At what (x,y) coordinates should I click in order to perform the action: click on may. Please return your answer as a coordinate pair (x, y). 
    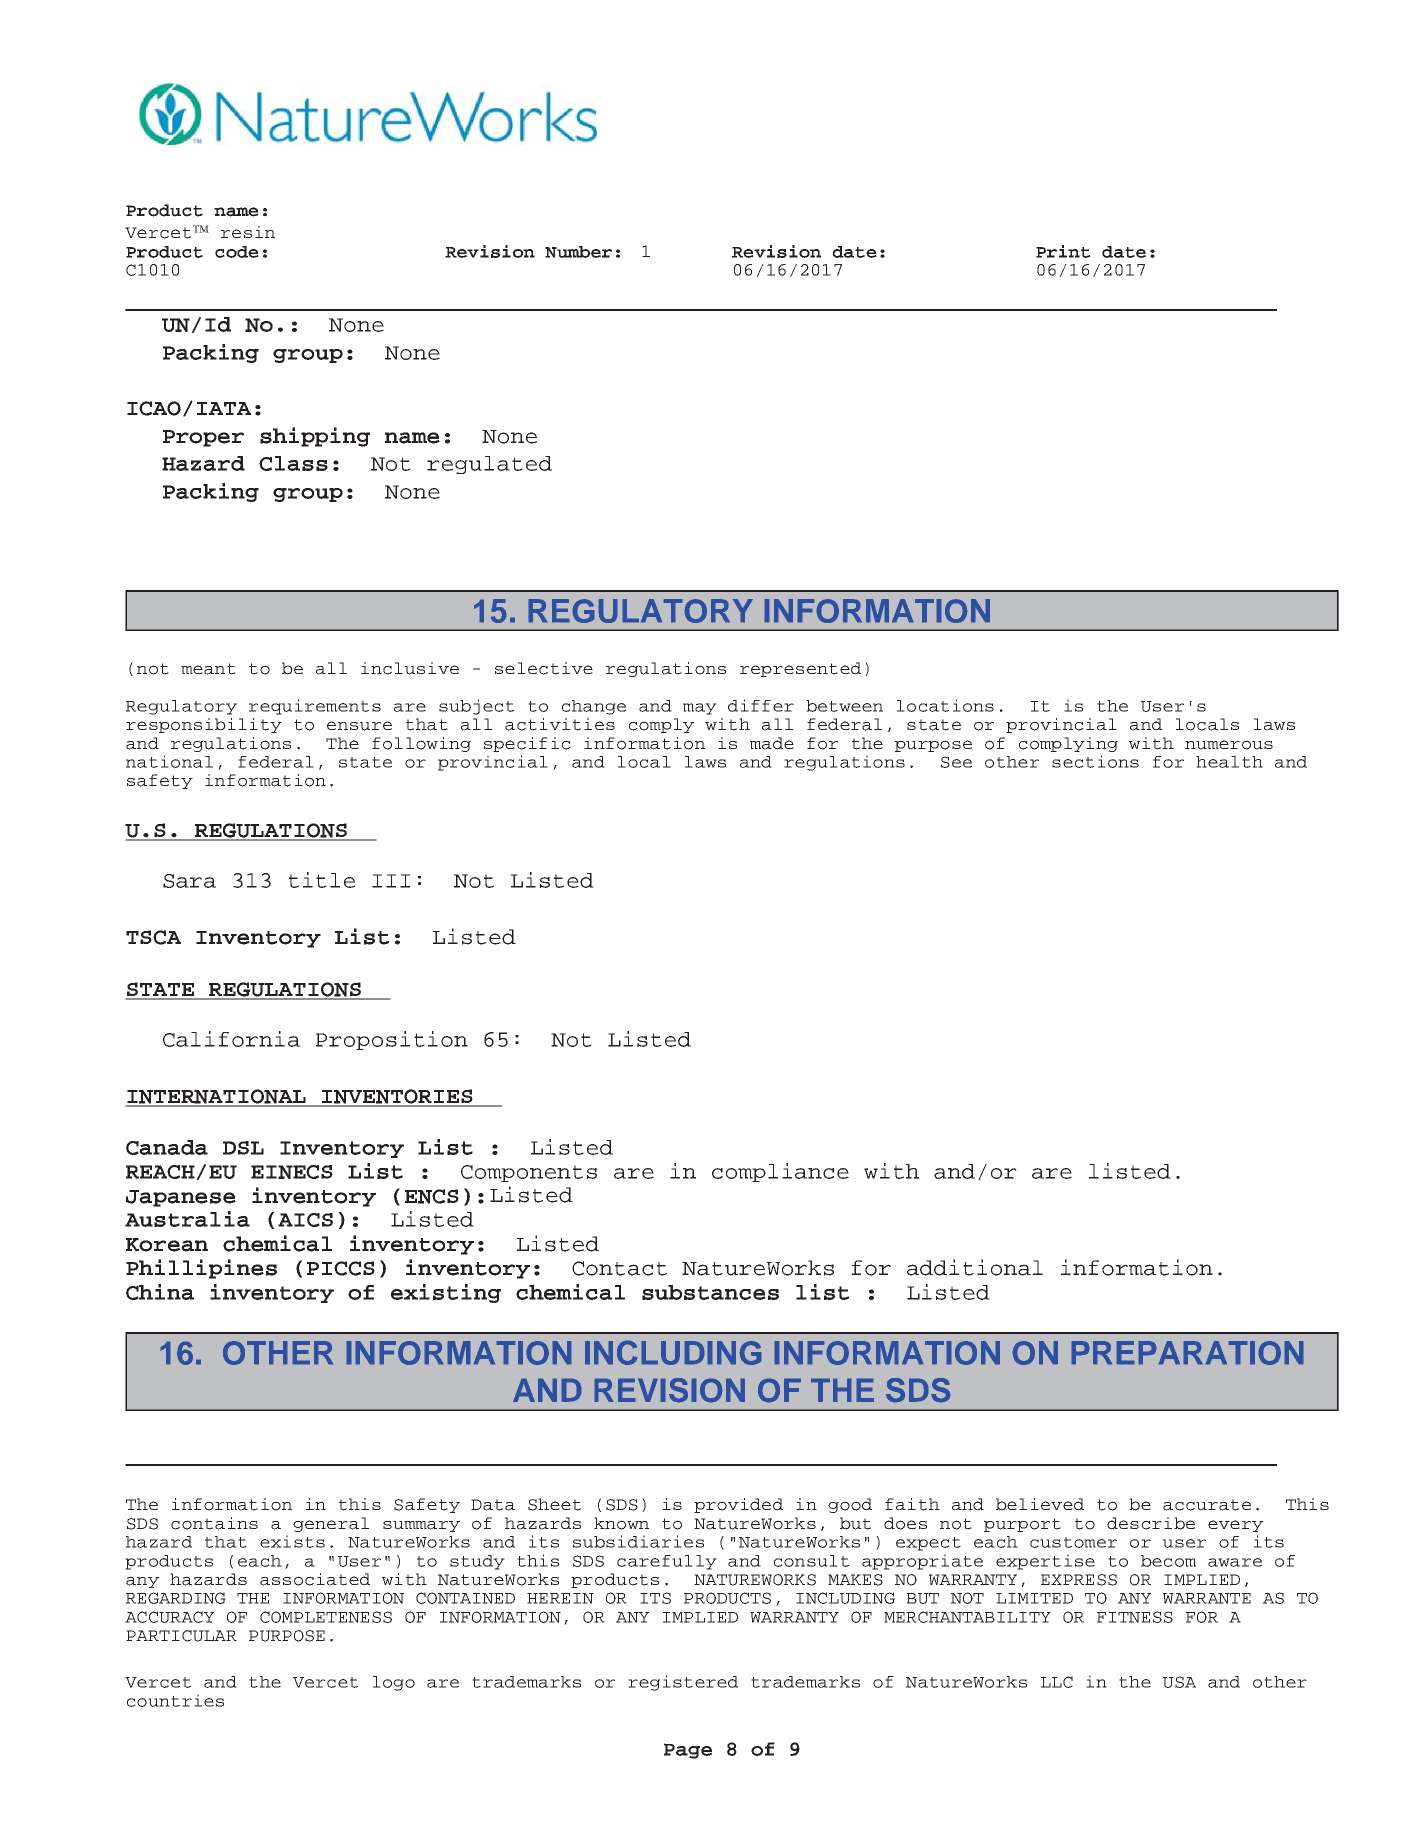
    Looking at the image, I should click on (700, 709).
